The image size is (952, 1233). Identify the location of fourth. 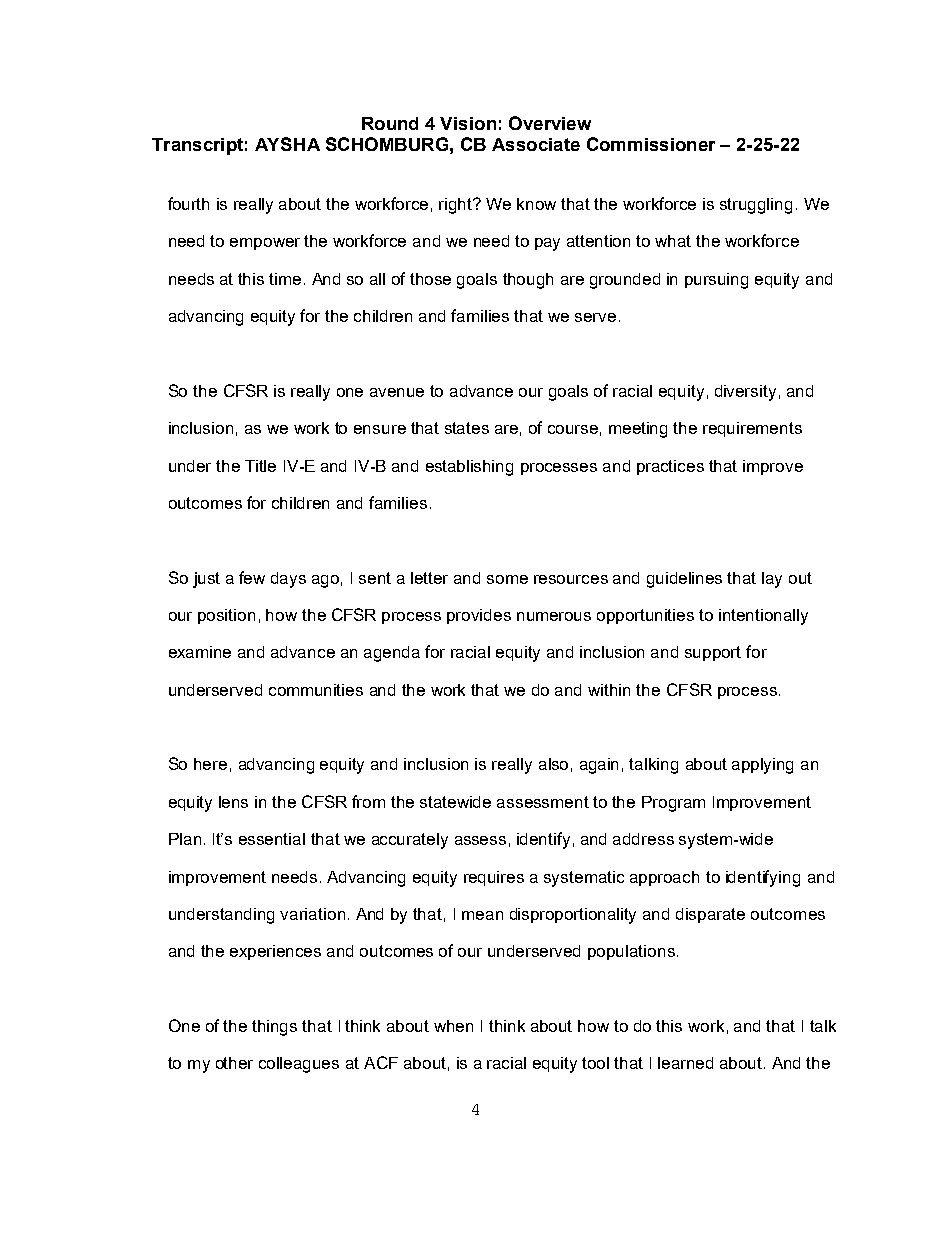
(188, 203).
